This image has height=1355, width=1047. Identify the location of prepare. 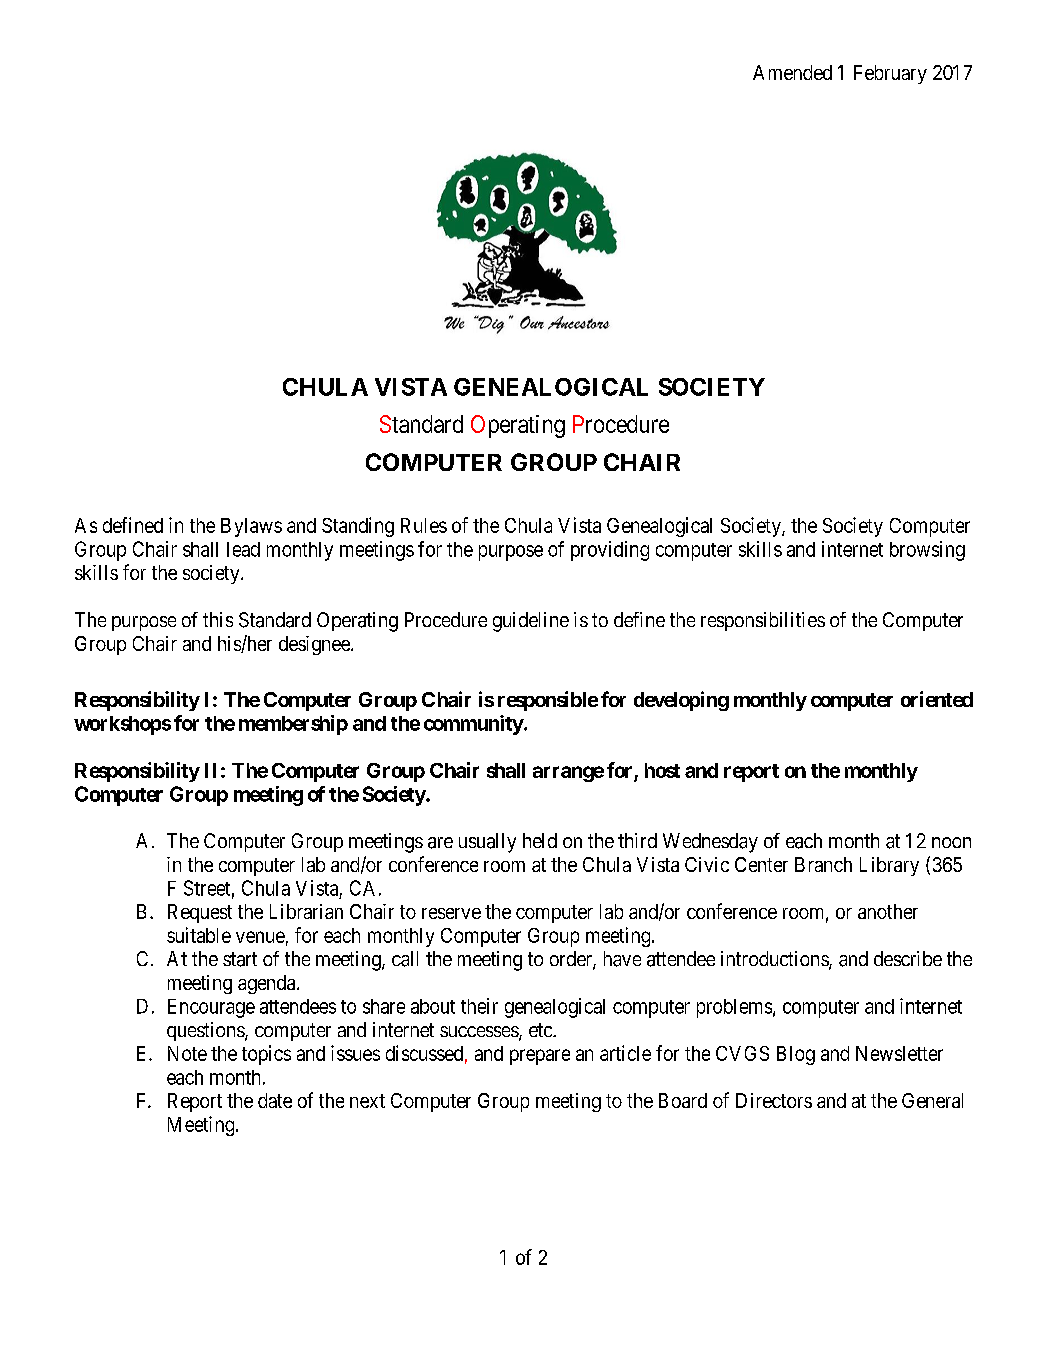
(540, 1057).
